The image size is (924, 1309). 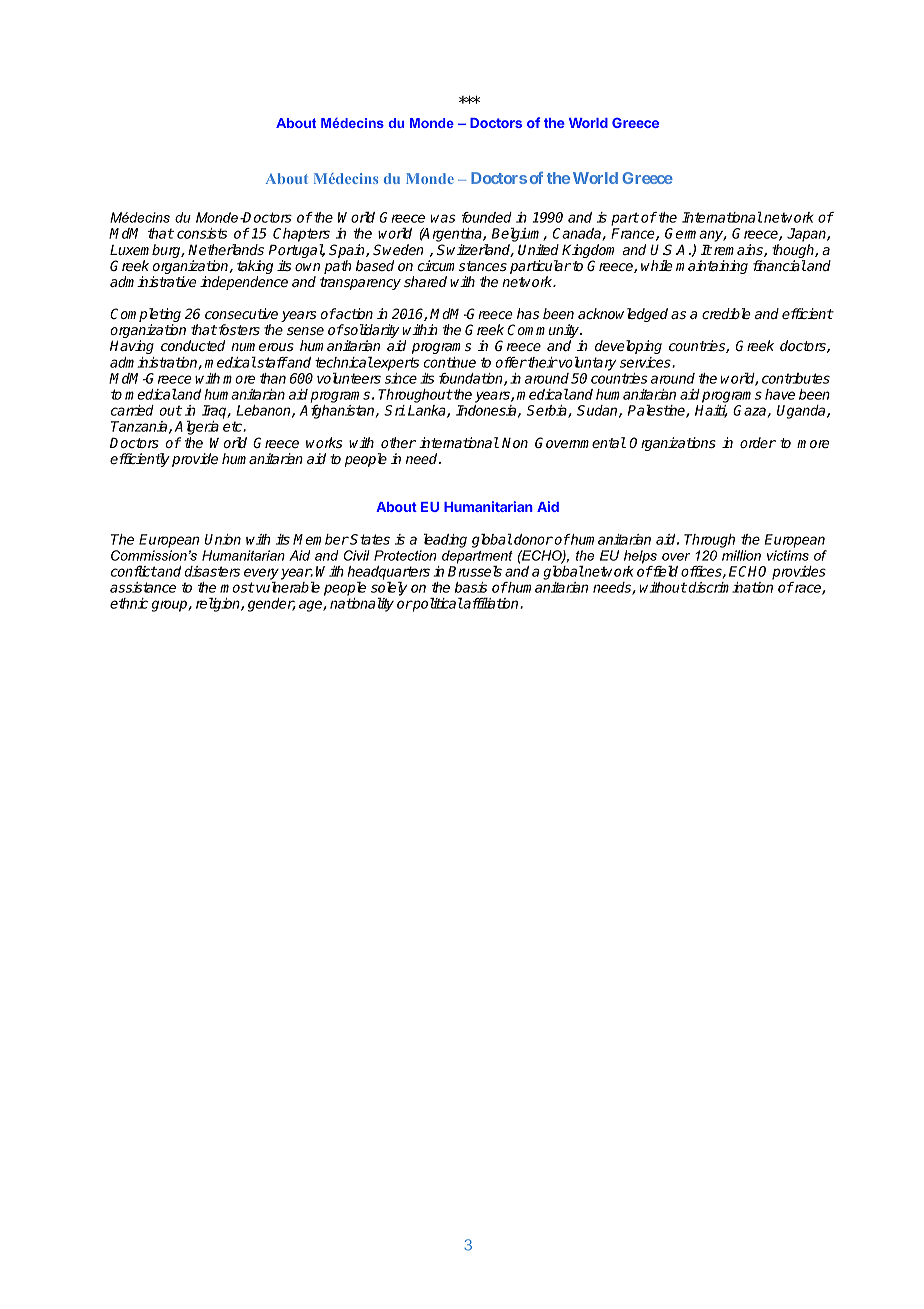 I want to click on most, so click(x=237, y=587).
